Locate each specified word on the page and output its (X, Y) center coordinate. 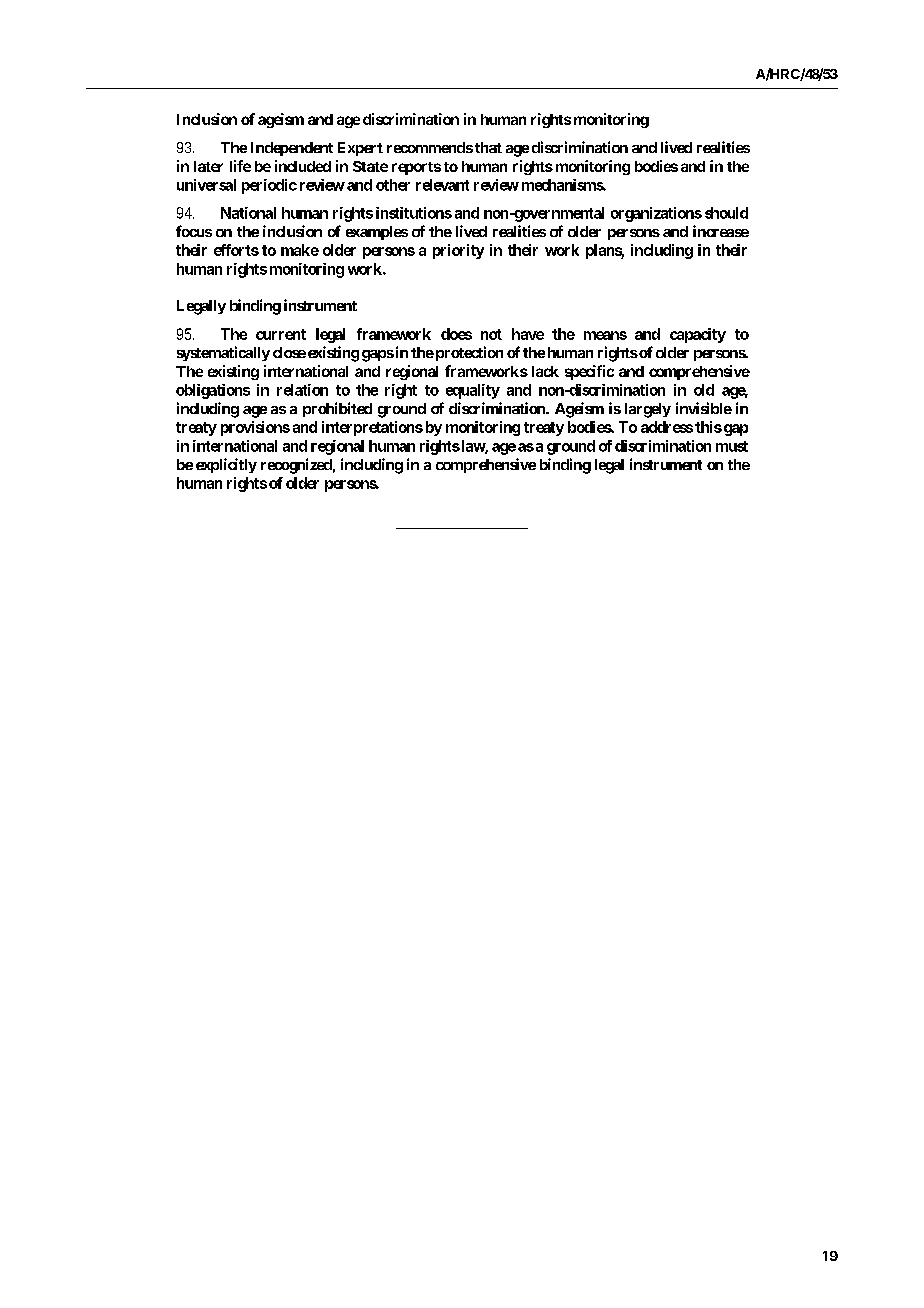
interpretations (372, 428)
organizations (656, 214)
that (488, 147)
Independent (292, 149)
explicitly (226, 465)
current (281, 334)
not (491, 334)
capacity (698, 335)
